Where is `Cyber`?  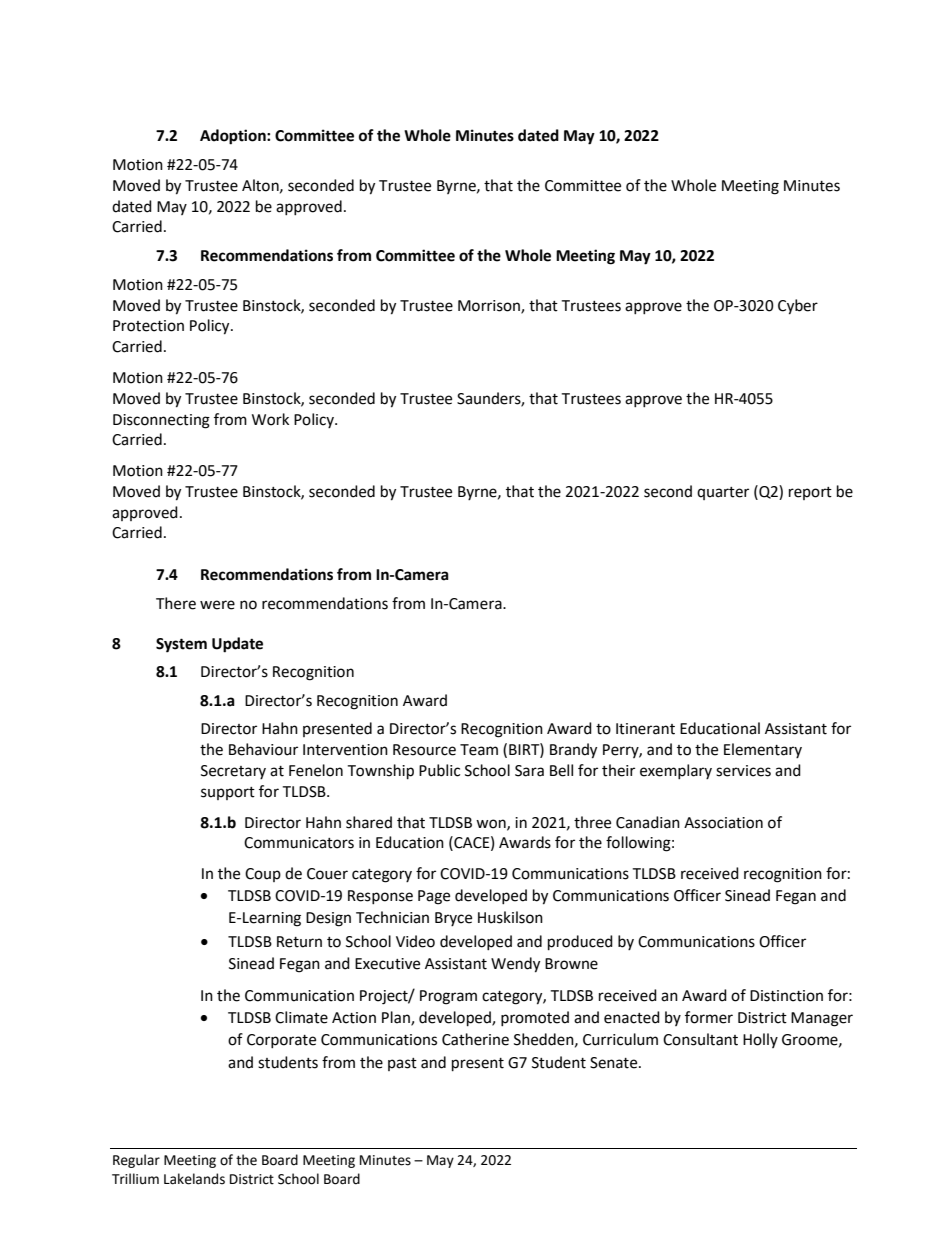
Cyber is located at coordinates (798, 307).
